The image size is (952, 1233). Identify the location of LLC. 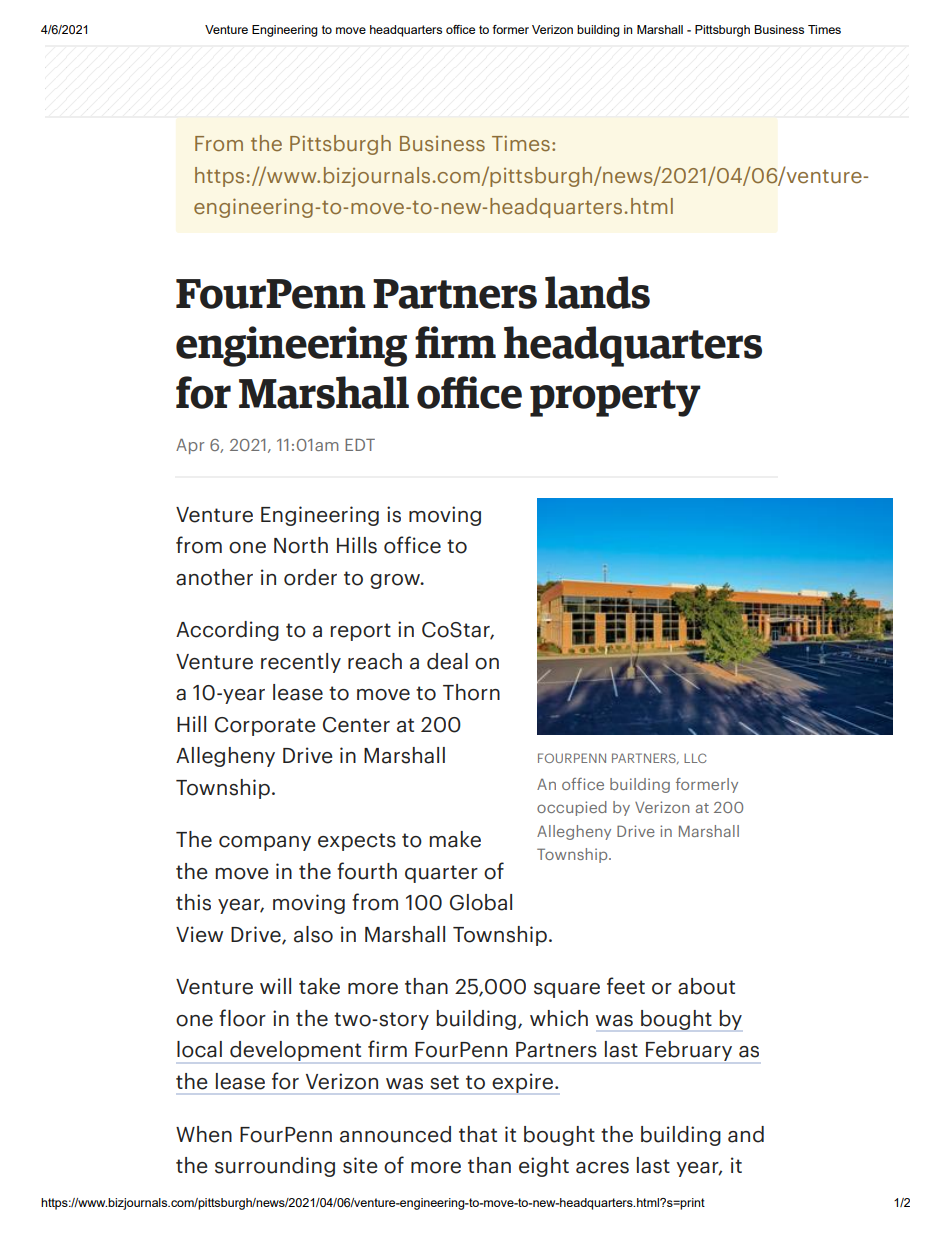
(695, 758).
